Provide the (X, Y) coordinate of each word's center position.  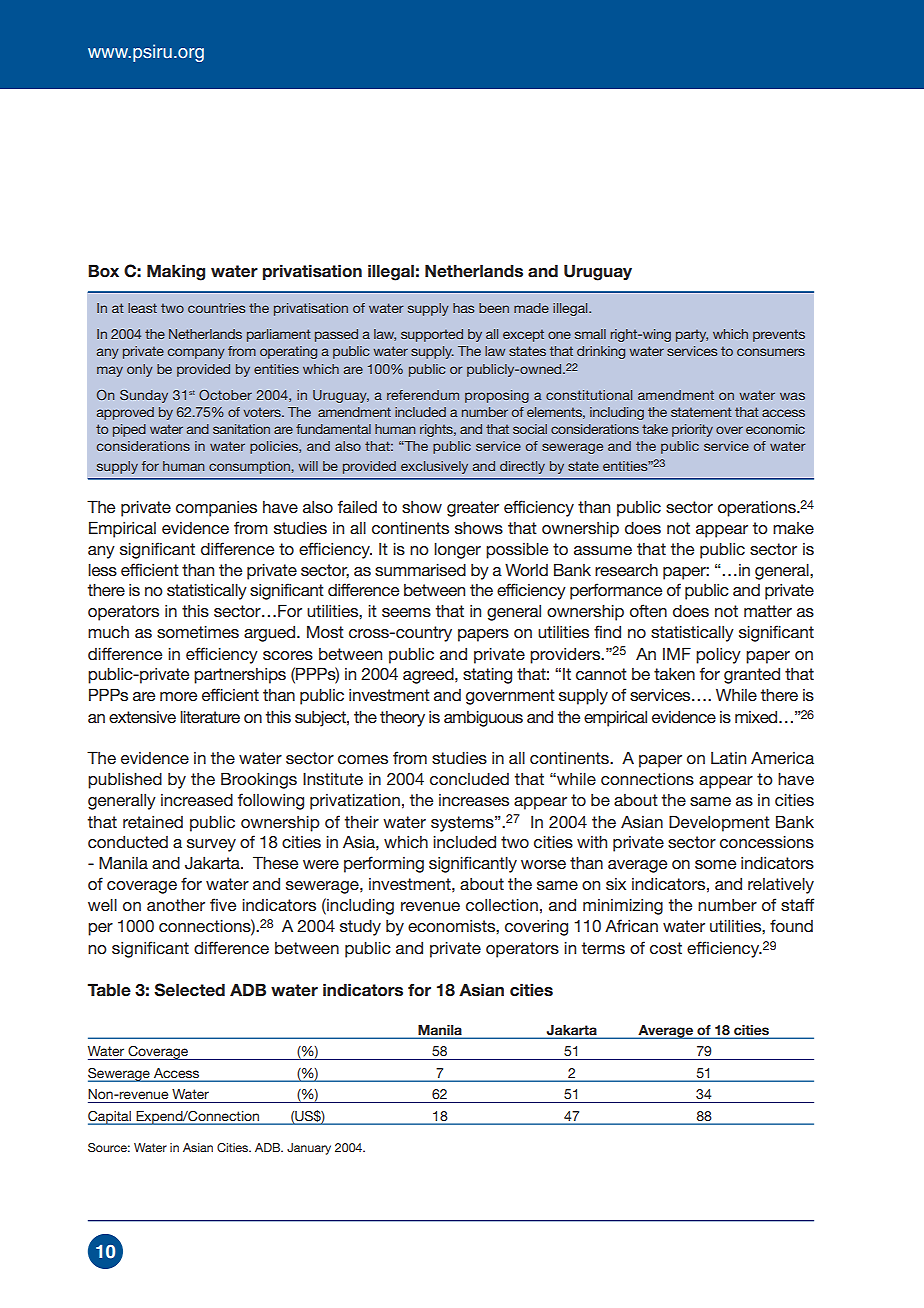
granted (752, 676)
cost (666, 948)
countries (216, 308)
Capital (110, 1118)
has (463, 308)
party (692, 335)
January (309, 1149)
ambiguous (483, 719)
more (178, 696)
